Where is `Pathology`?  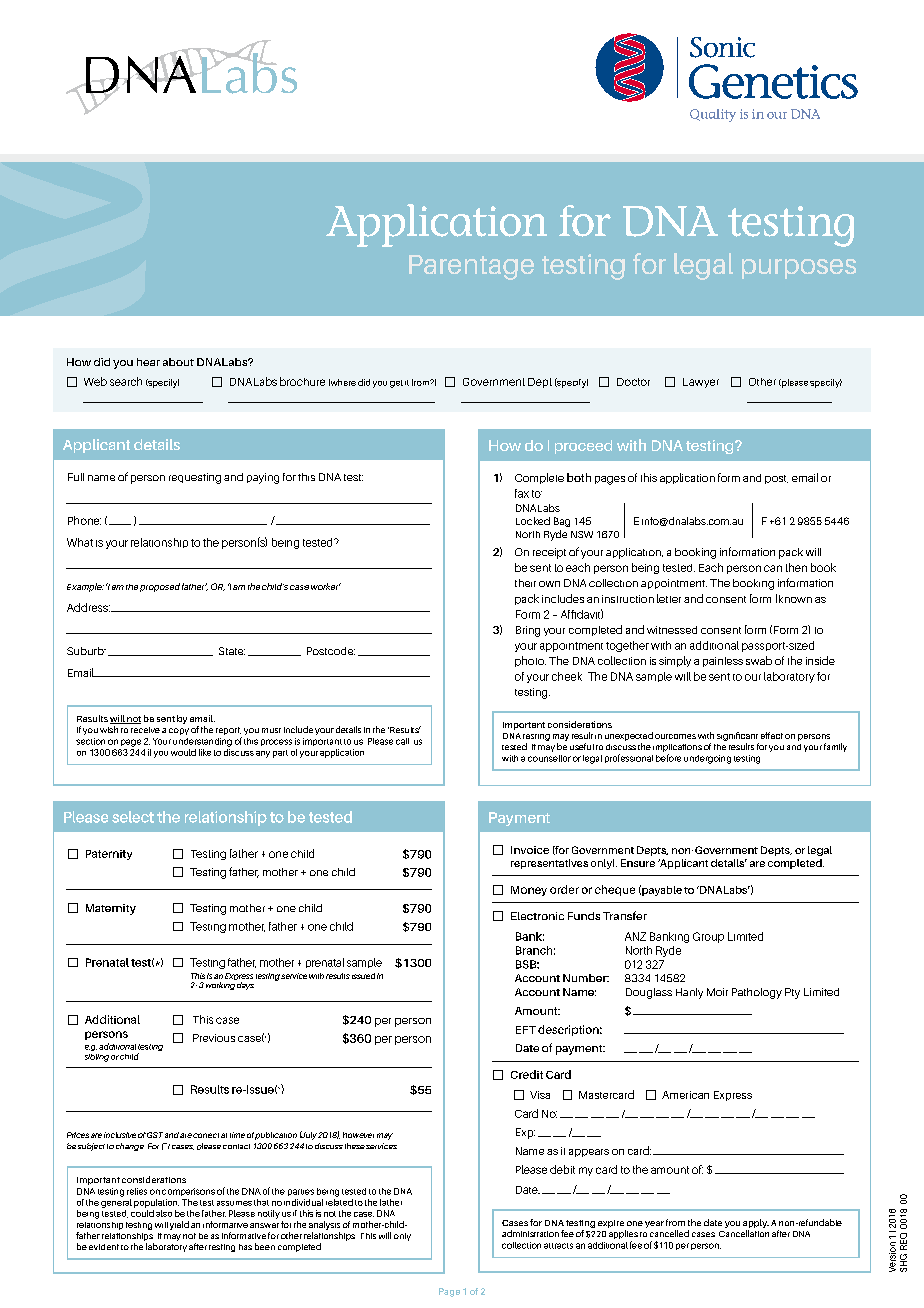 Pathology is located at coordinates (757, 993).
